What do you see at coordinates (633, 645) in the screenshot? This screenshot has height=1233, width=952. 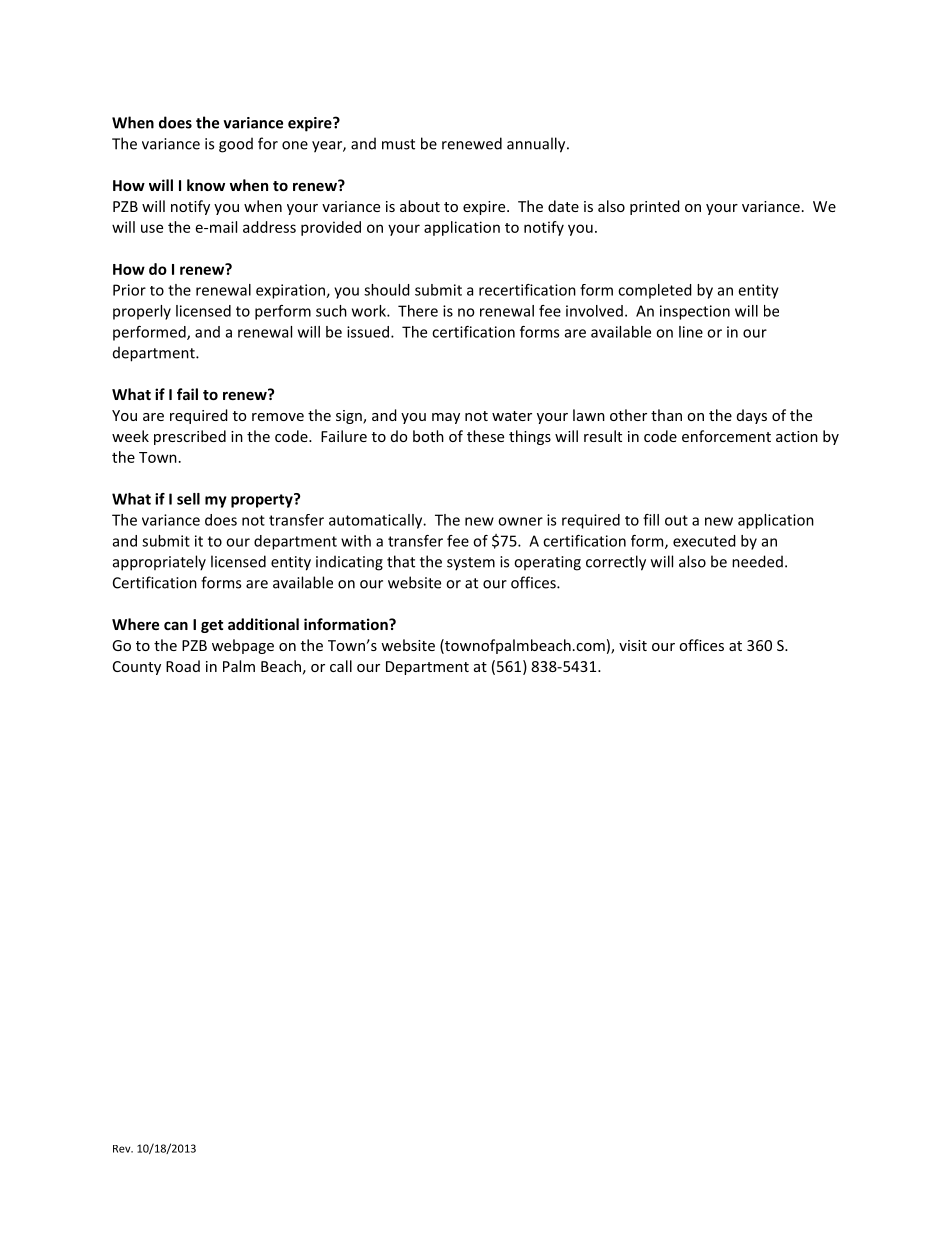 I see `visit` at bounding box center [633, 645].
